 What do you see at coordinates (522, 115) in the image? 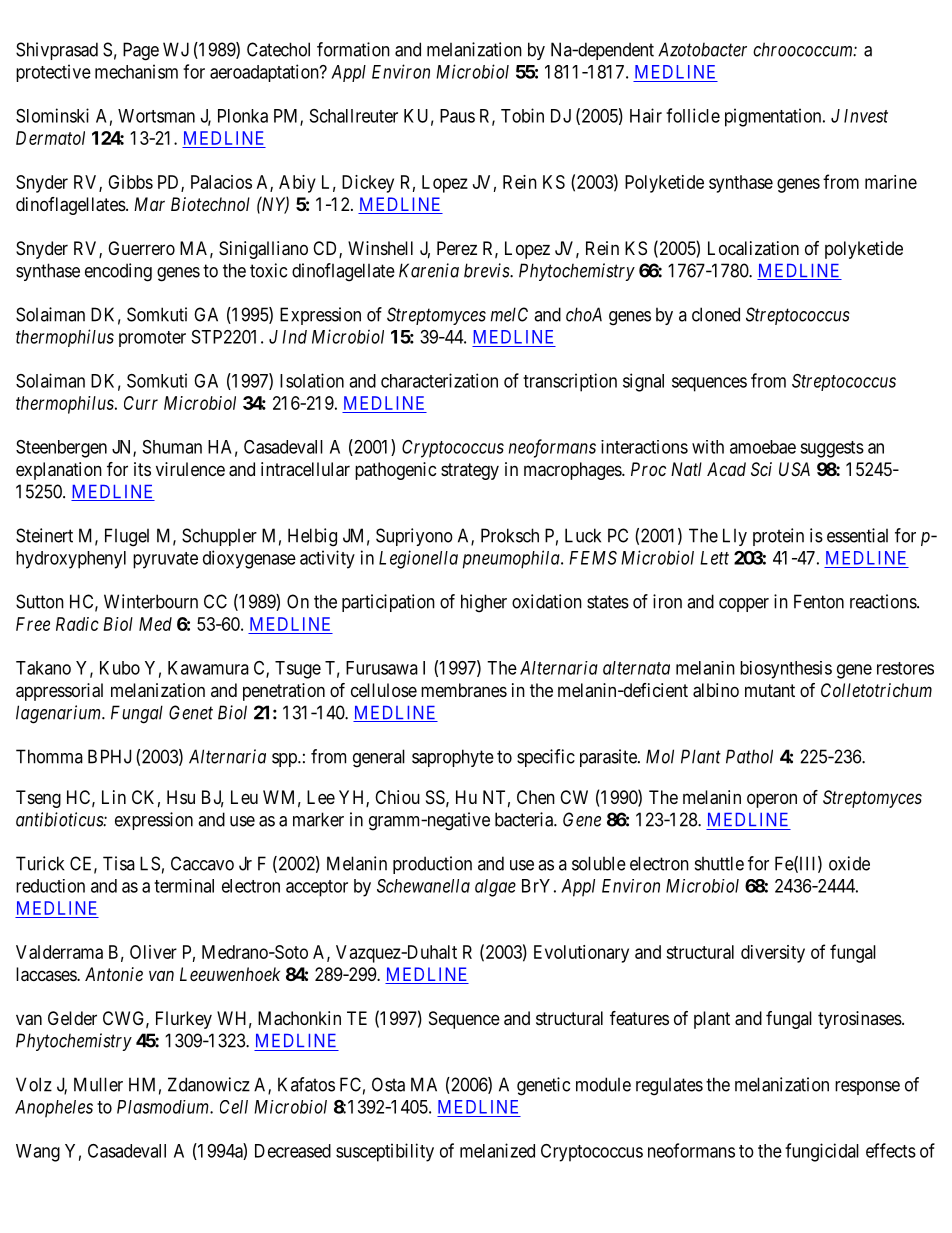
I see `Tobin` at bounding box center [522, 115].
